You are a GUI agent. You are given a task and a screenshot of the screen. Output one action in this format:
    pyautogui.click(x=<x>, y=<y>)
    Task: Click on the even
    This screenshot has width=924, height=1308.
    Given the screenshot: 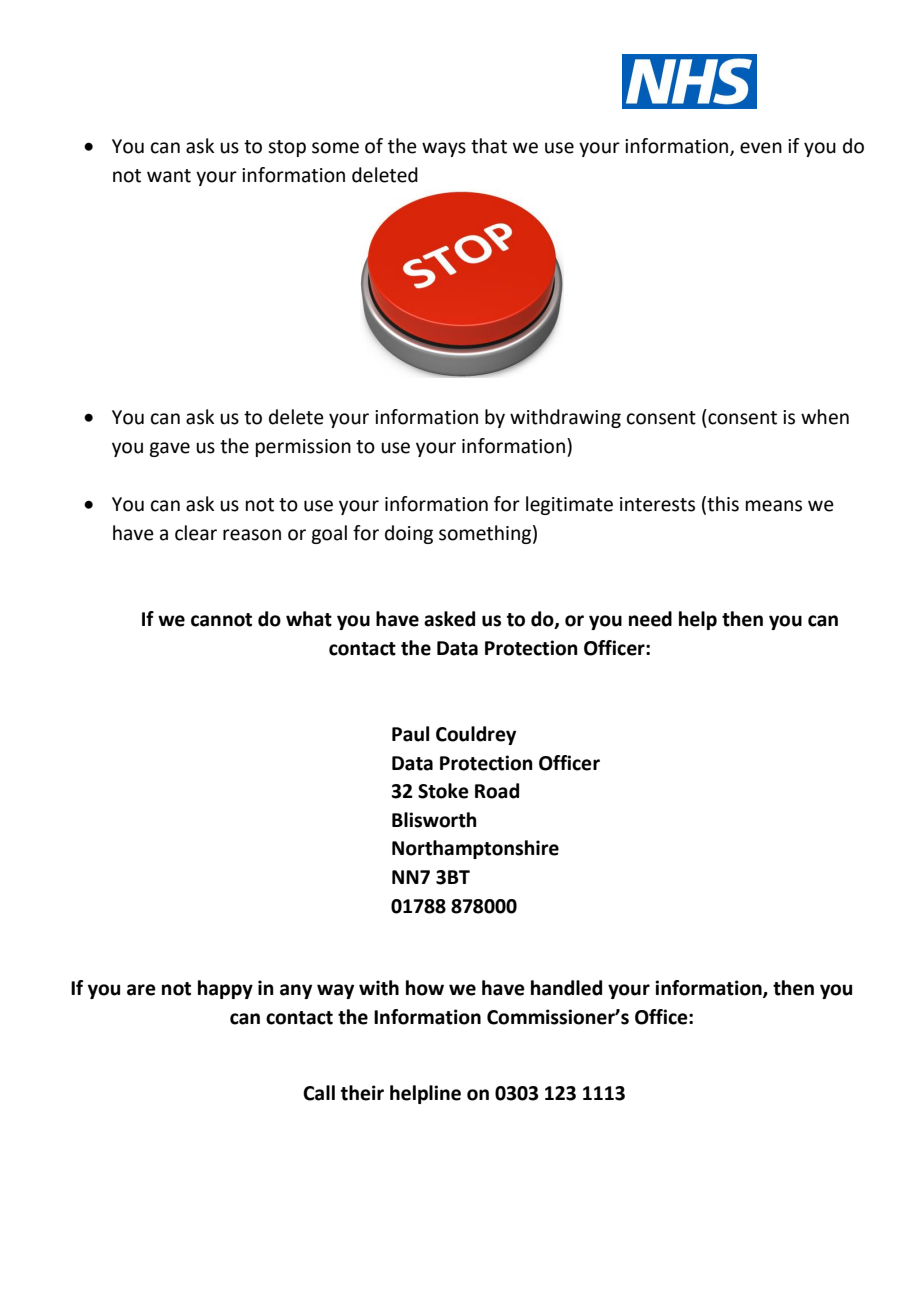 What is the action you would take?
    pyautogui.click(x=761, y=148)
